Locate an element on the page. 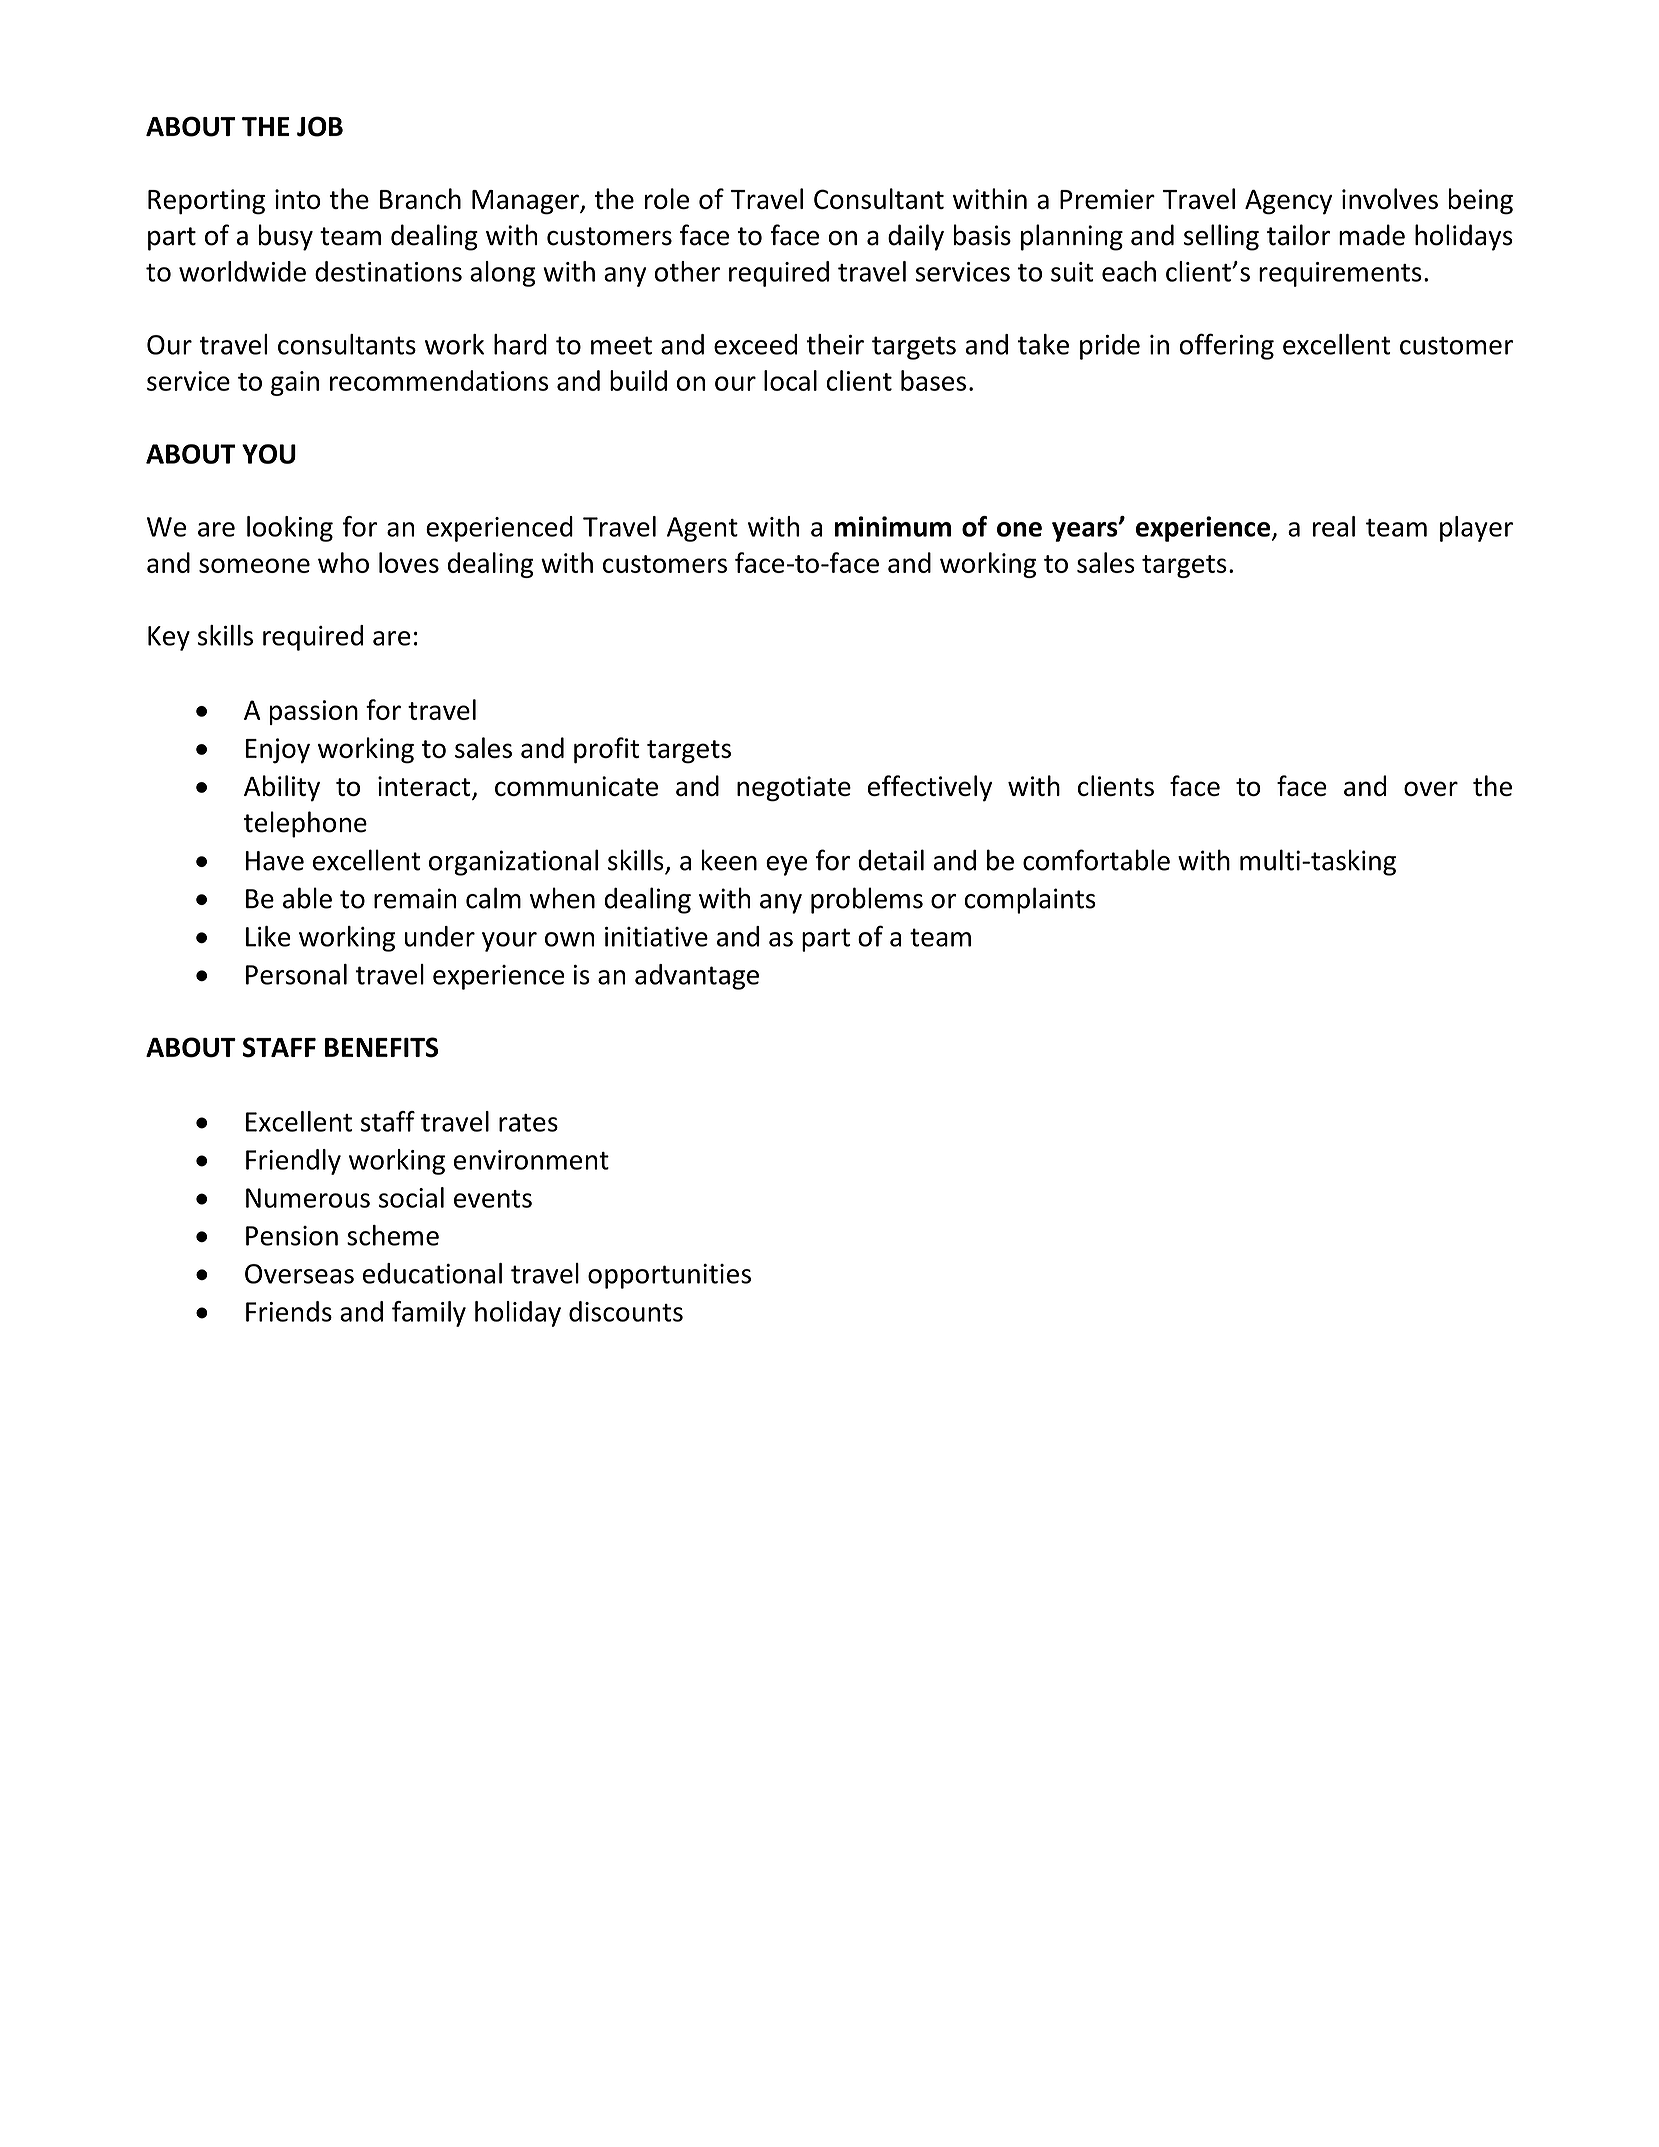 The image size is (1659, 2147). role is located at coordinates (667, 198).
